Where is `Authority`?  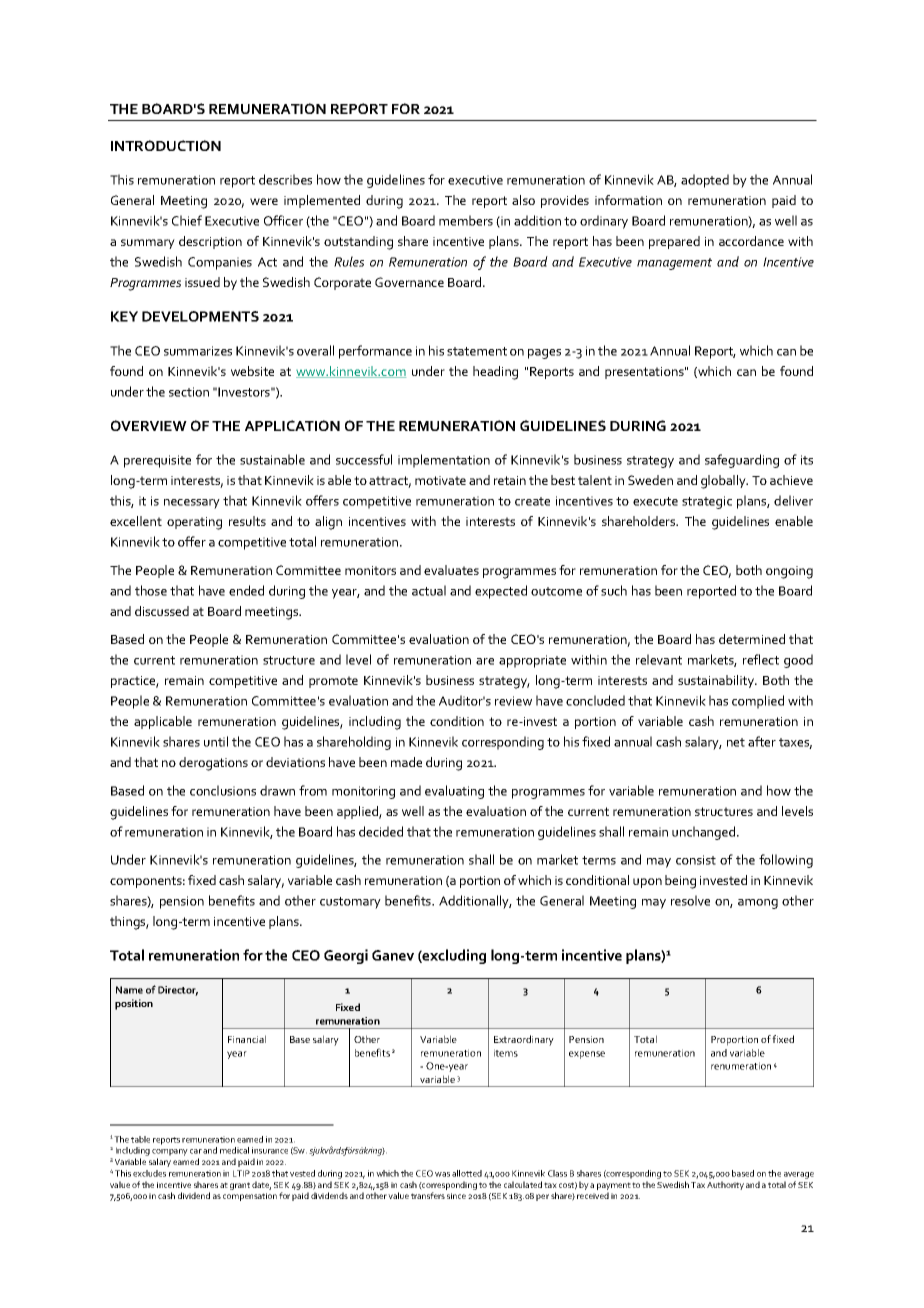
Authority is located at coordinates (725, 1185).
